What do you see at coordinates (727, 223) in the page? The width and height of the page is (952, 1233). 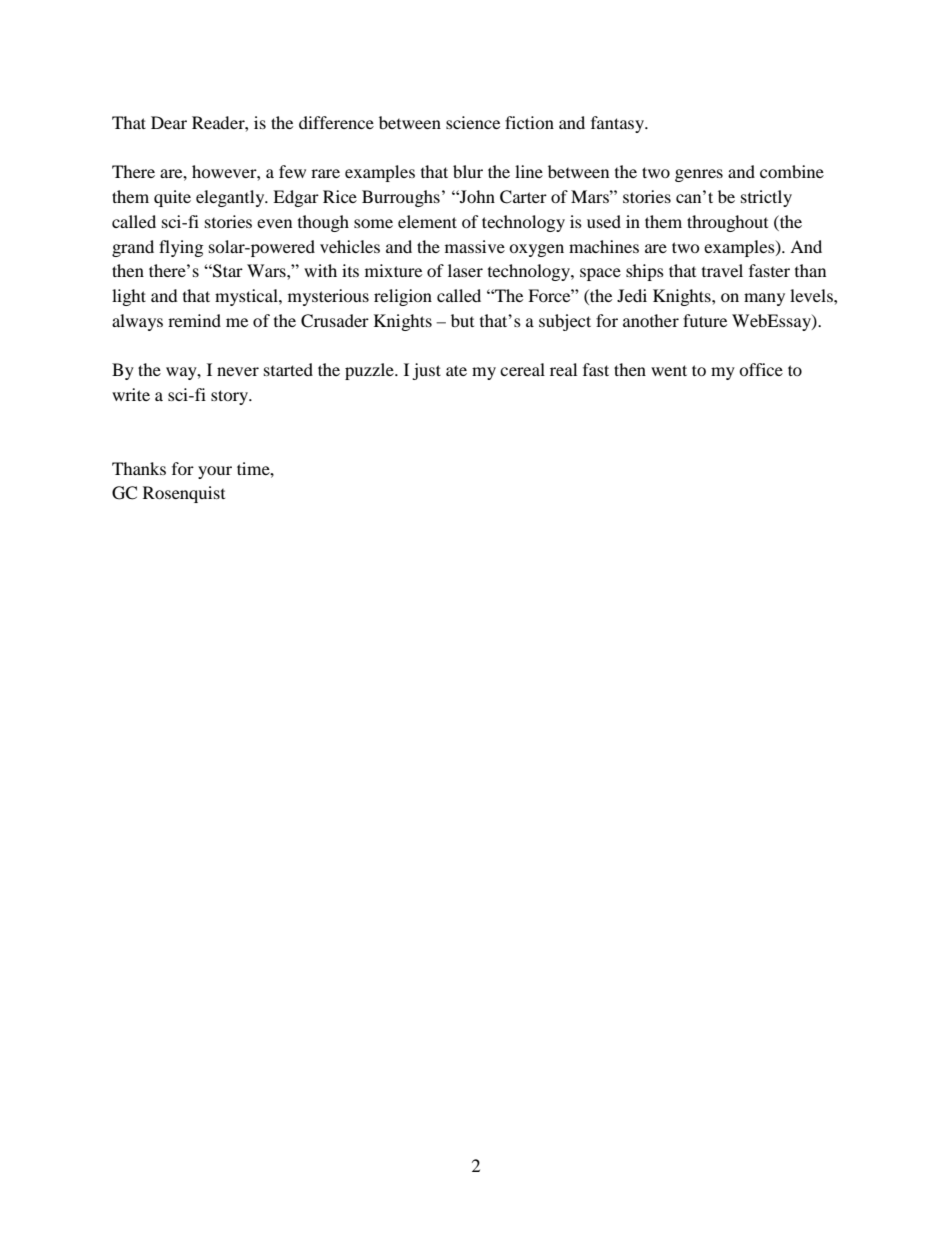 I see `throughout` at bounding box center [727, 223].
